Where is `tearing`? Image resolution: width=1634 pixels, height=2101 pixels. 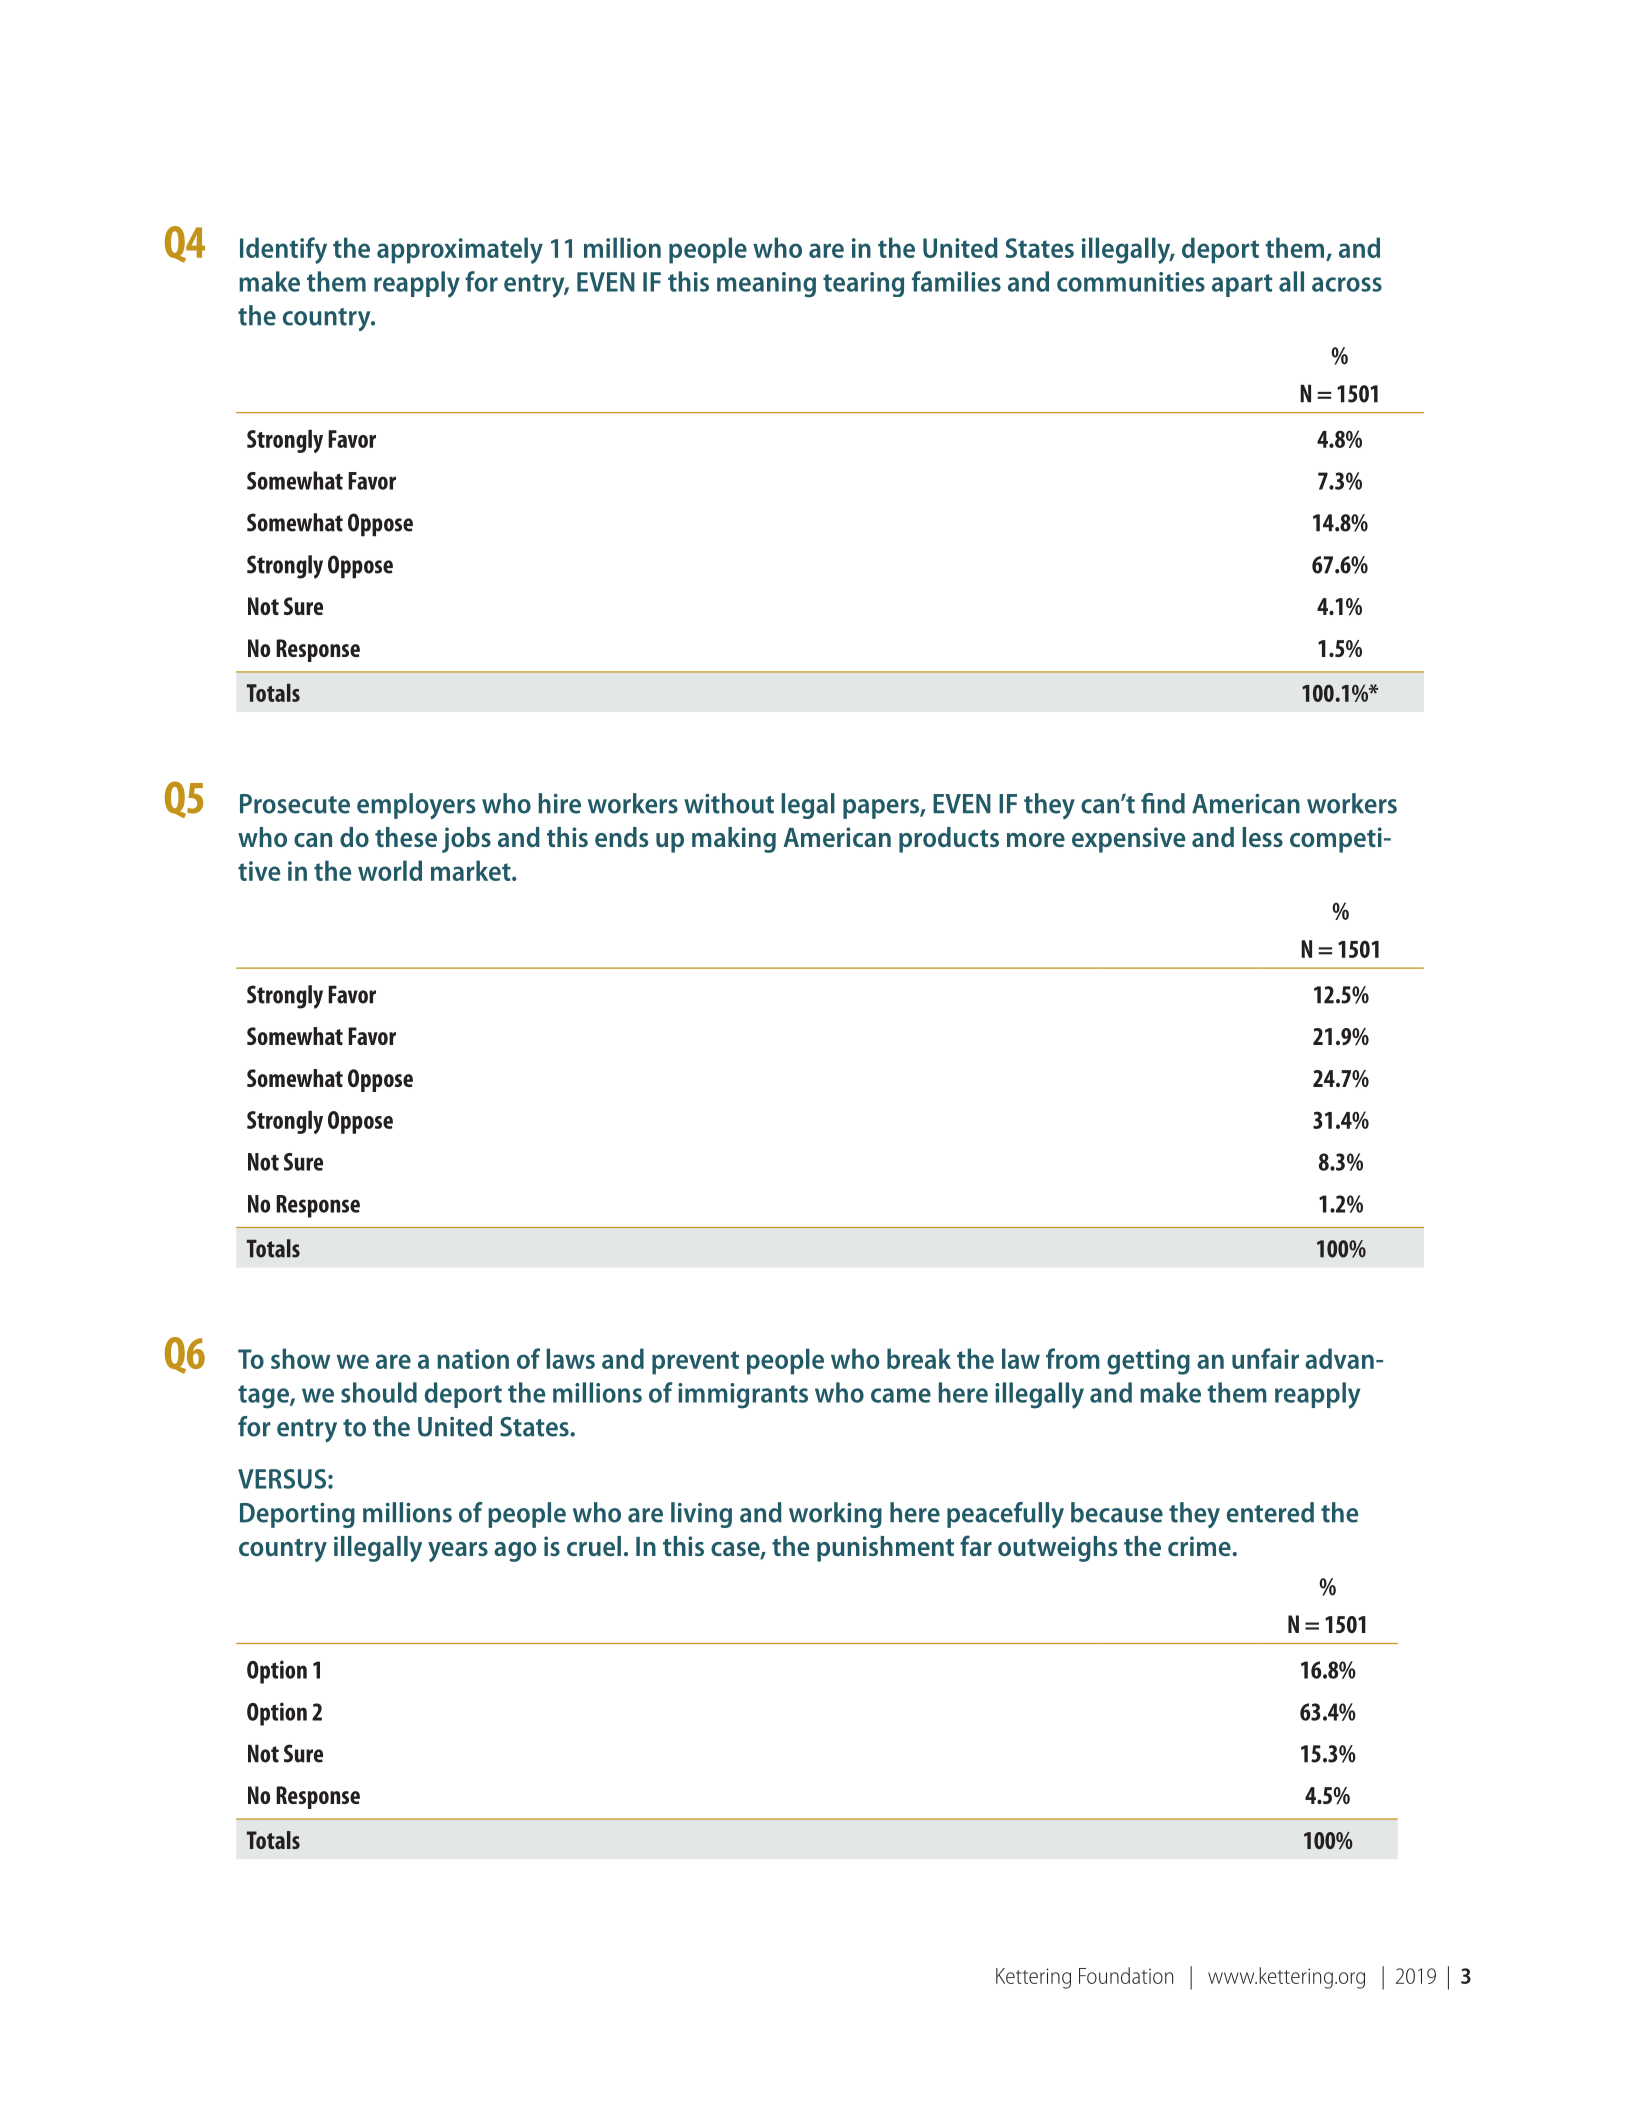 tearing is located at coordinates (863, 284).
